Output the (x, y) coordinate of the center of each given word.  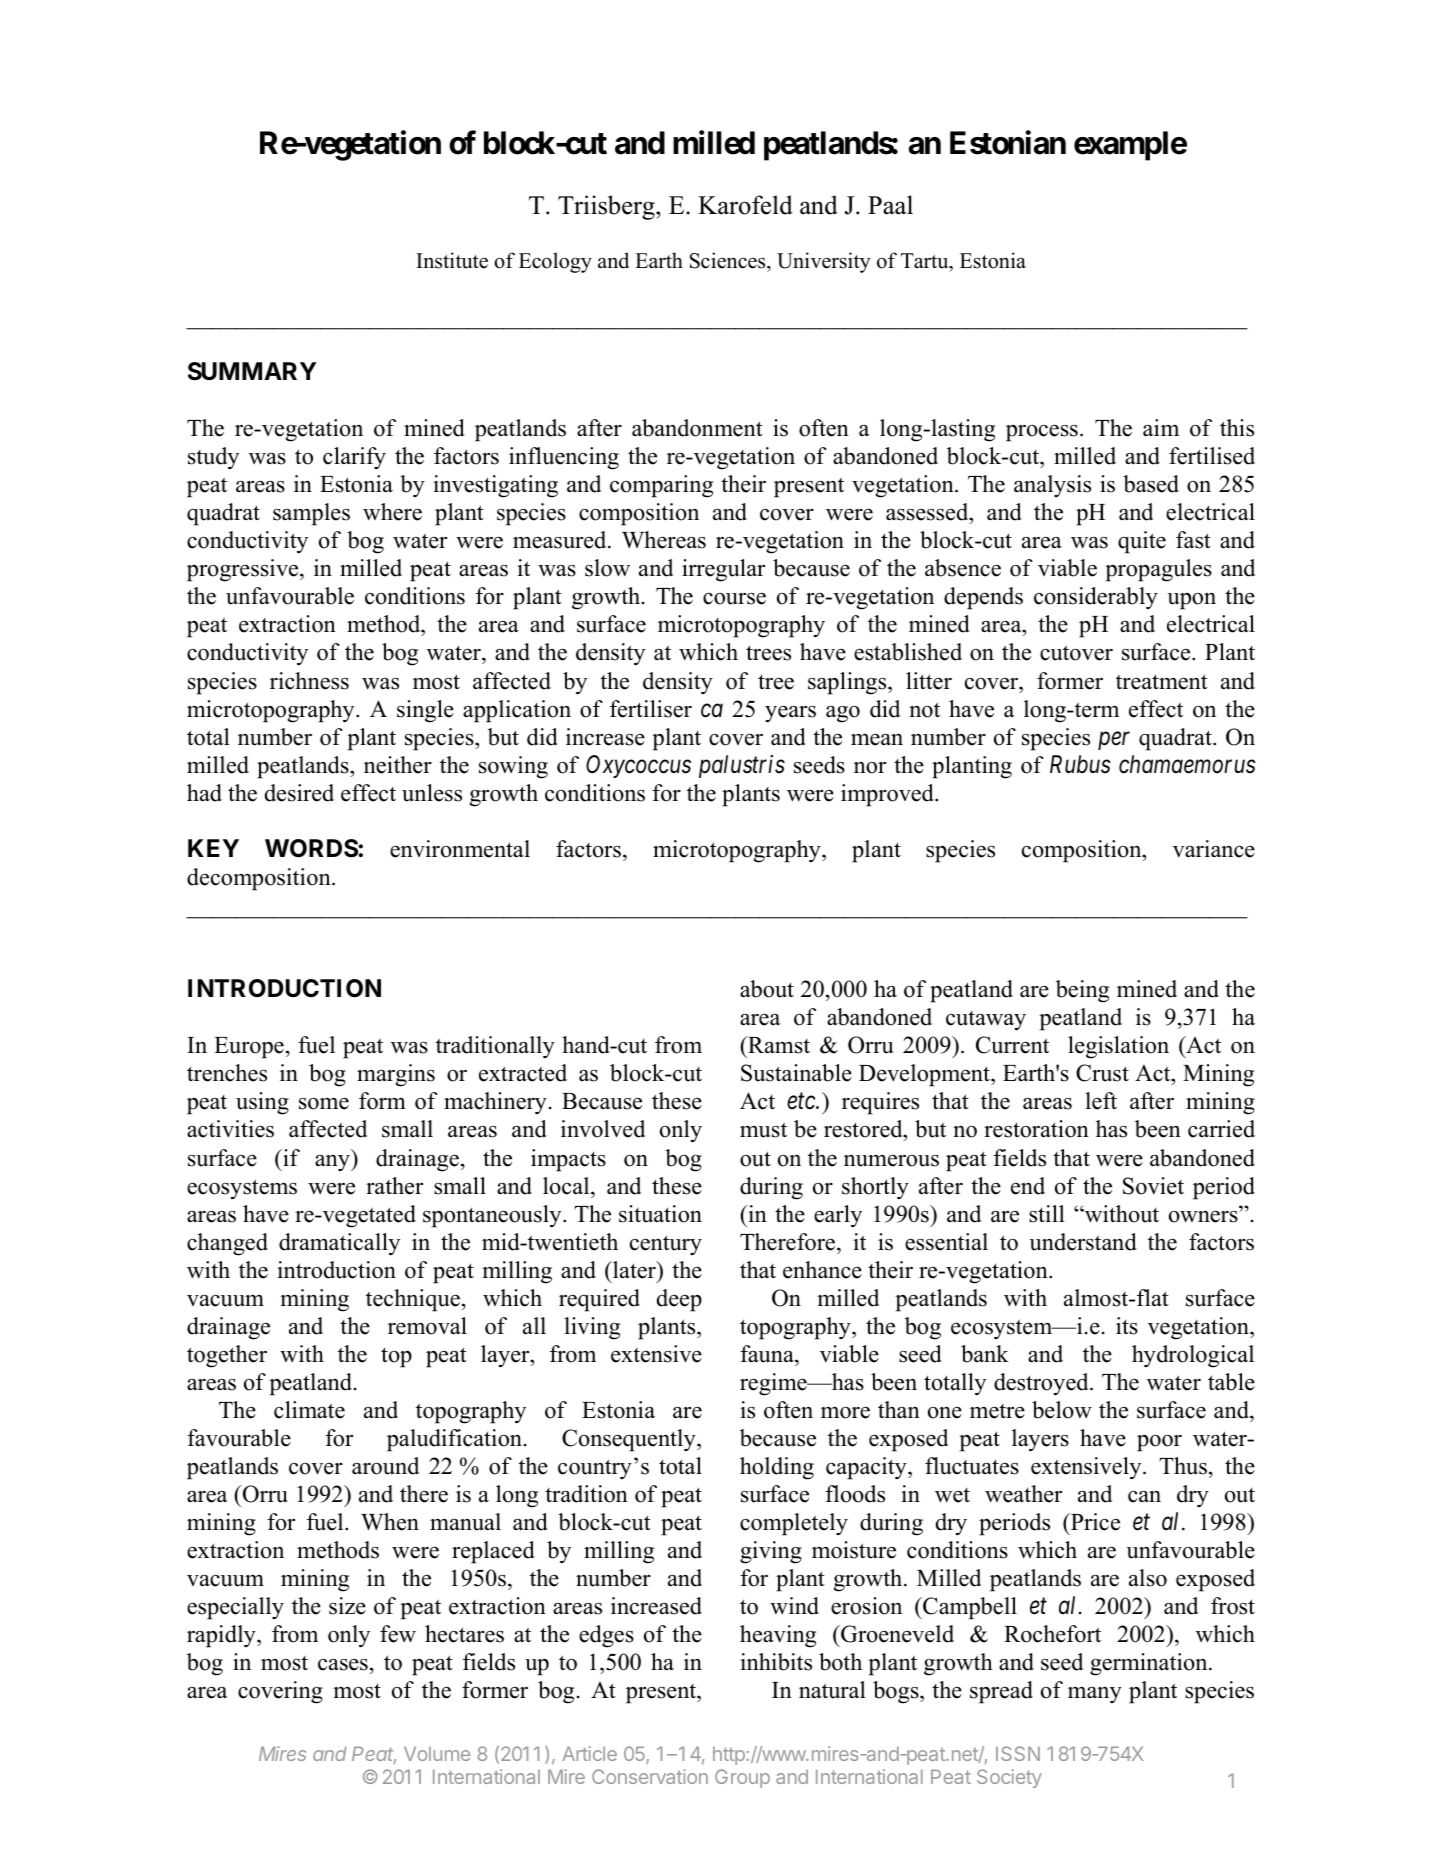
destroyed (1042, 1384)
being (1082, 991)
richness (309, 681)
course (734, 599)
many (1095, 1695)
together (227, 1356)
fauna (768, 1354)
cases (343, 1665)
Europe (249, 1048)
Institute (452, 260)
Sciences (729, 260)
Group (742, 1778)
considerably (1096, 598)
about (767, 989)
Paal (890, 205)
